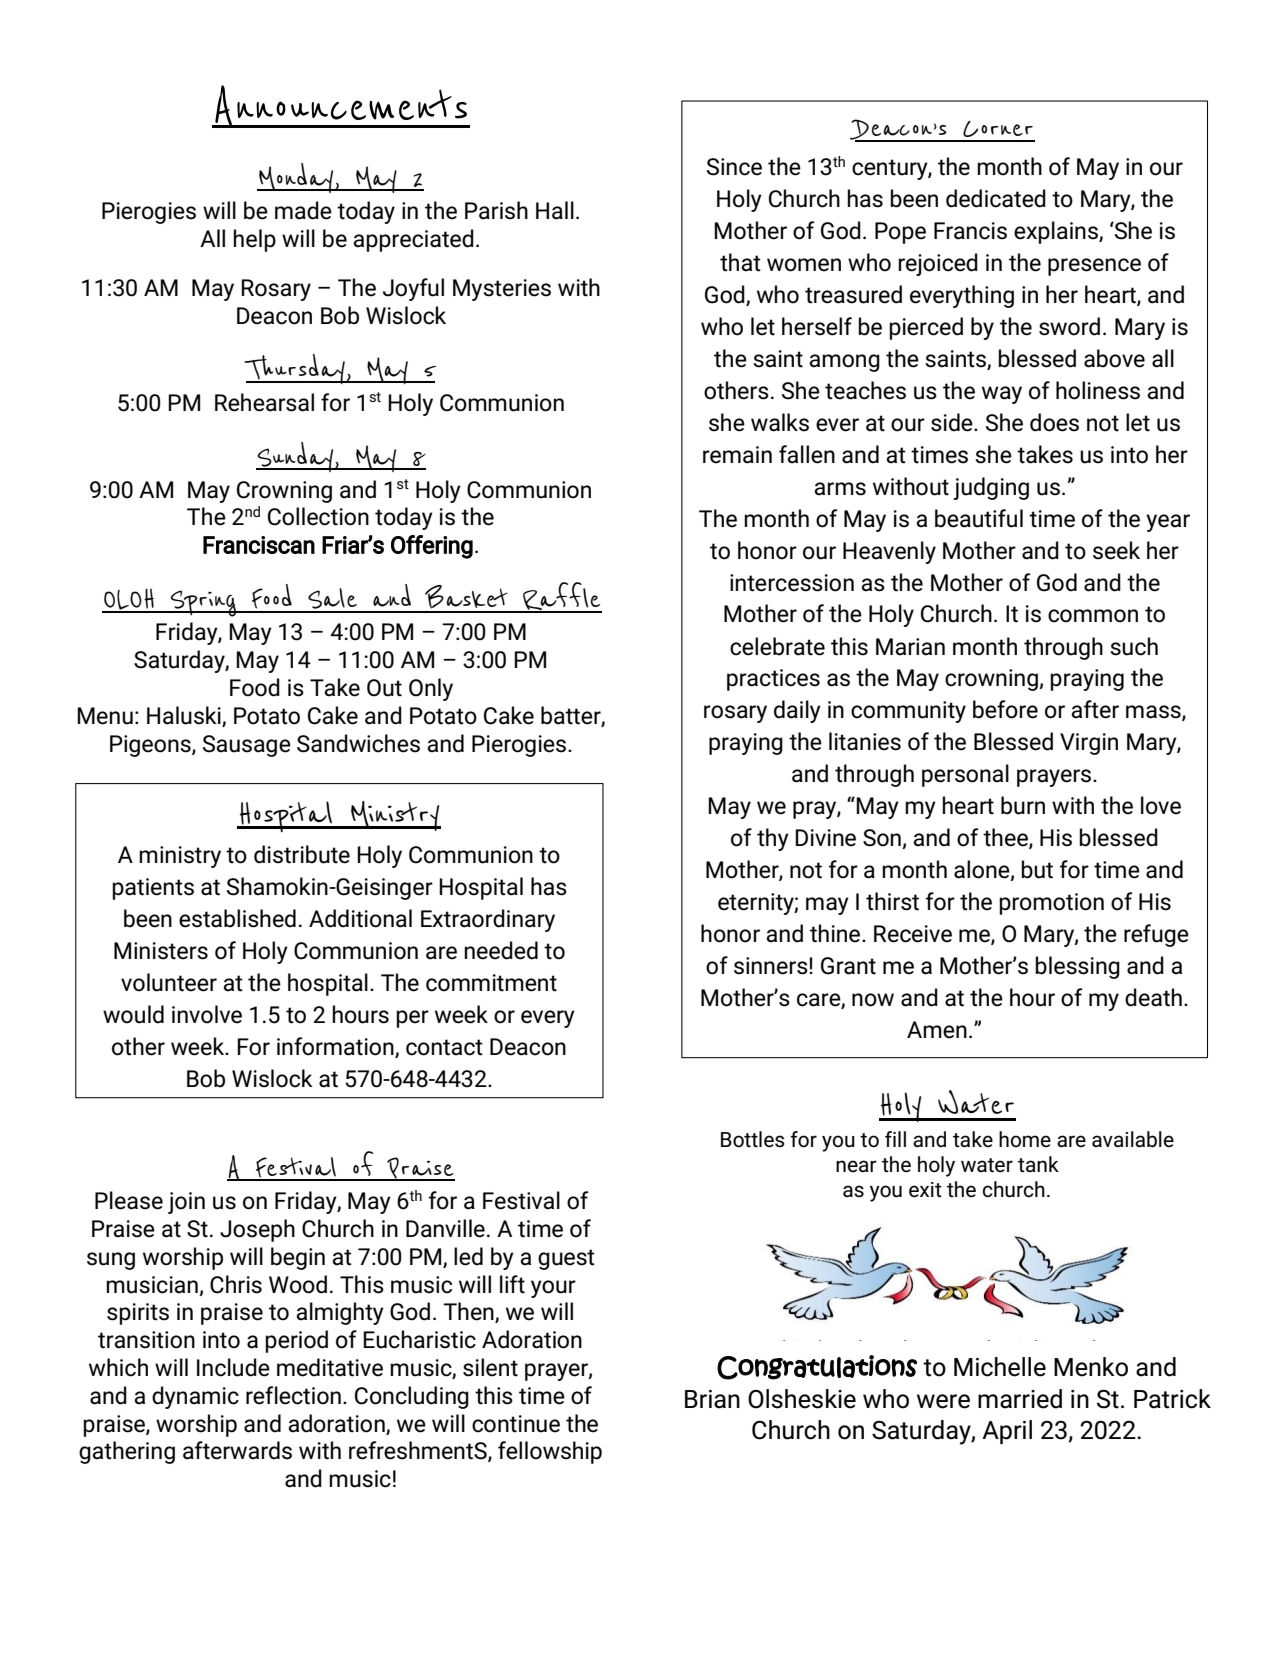 The width and height of the page is (1288, 1667). I want to click on information, so click(336, 1047).
